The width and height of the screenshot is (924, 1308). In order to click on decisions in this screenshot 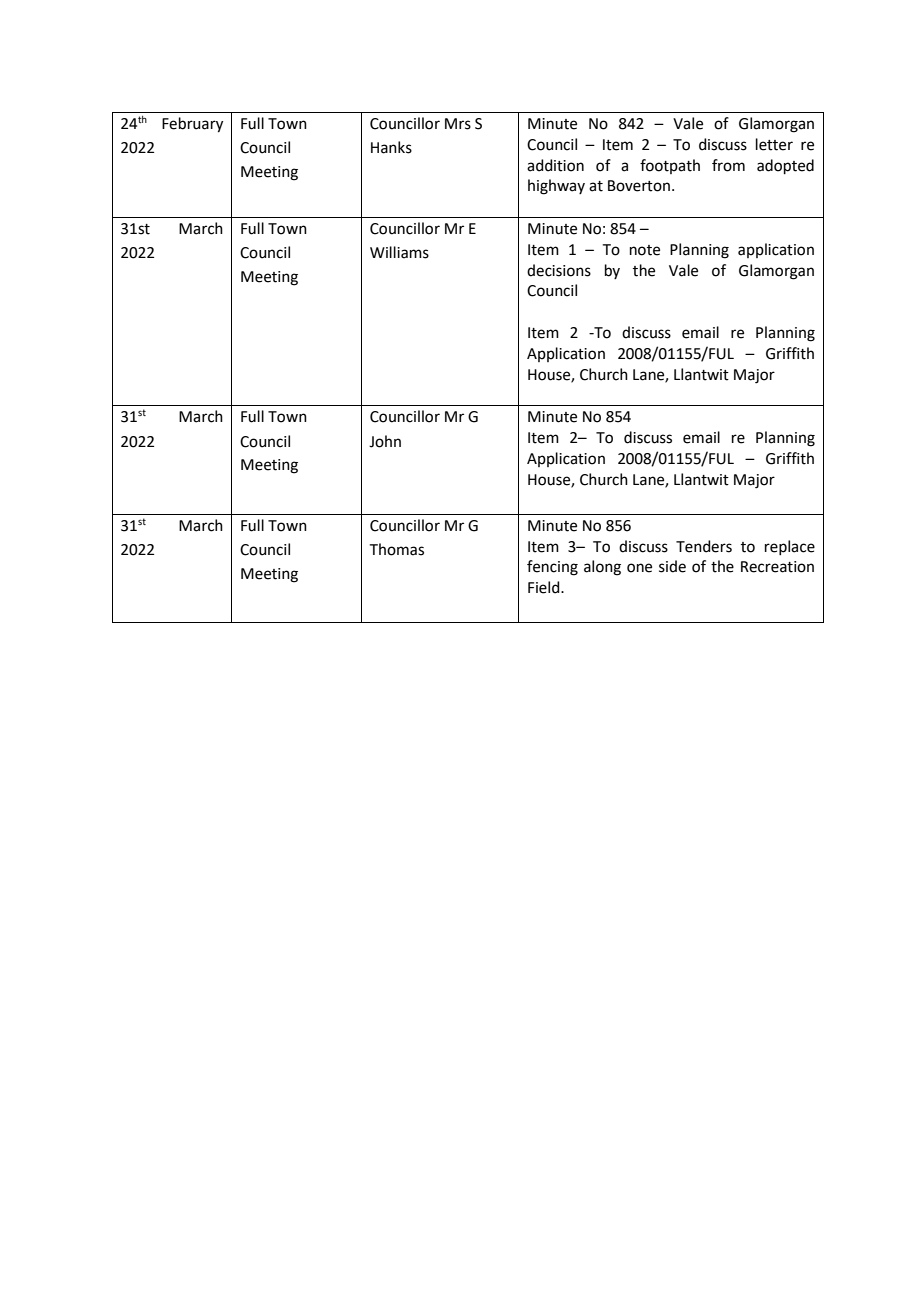, I will do `click(559, 270)`.
